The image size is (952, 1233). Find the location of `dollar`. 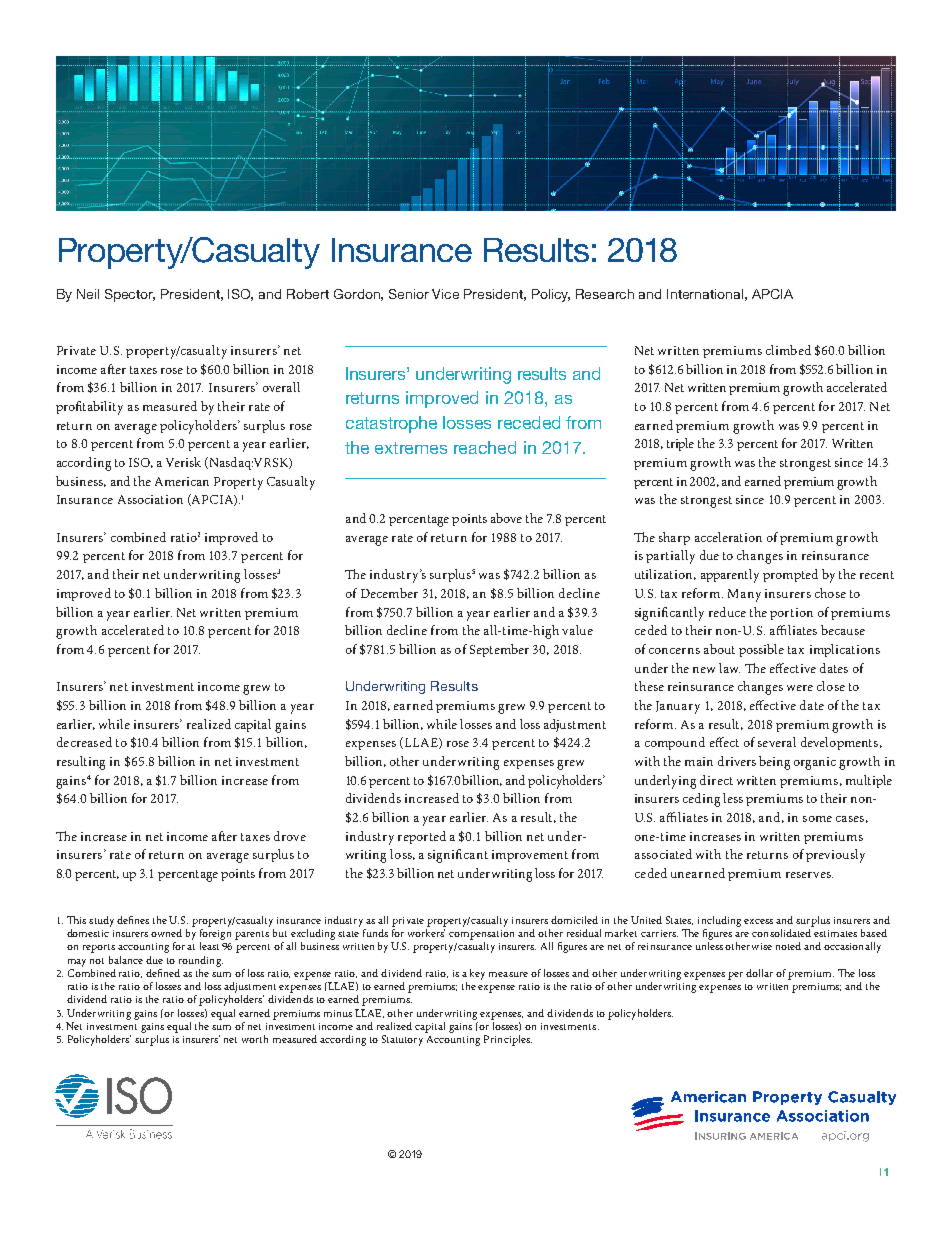

dollar is located at coordinates (759, 973).
